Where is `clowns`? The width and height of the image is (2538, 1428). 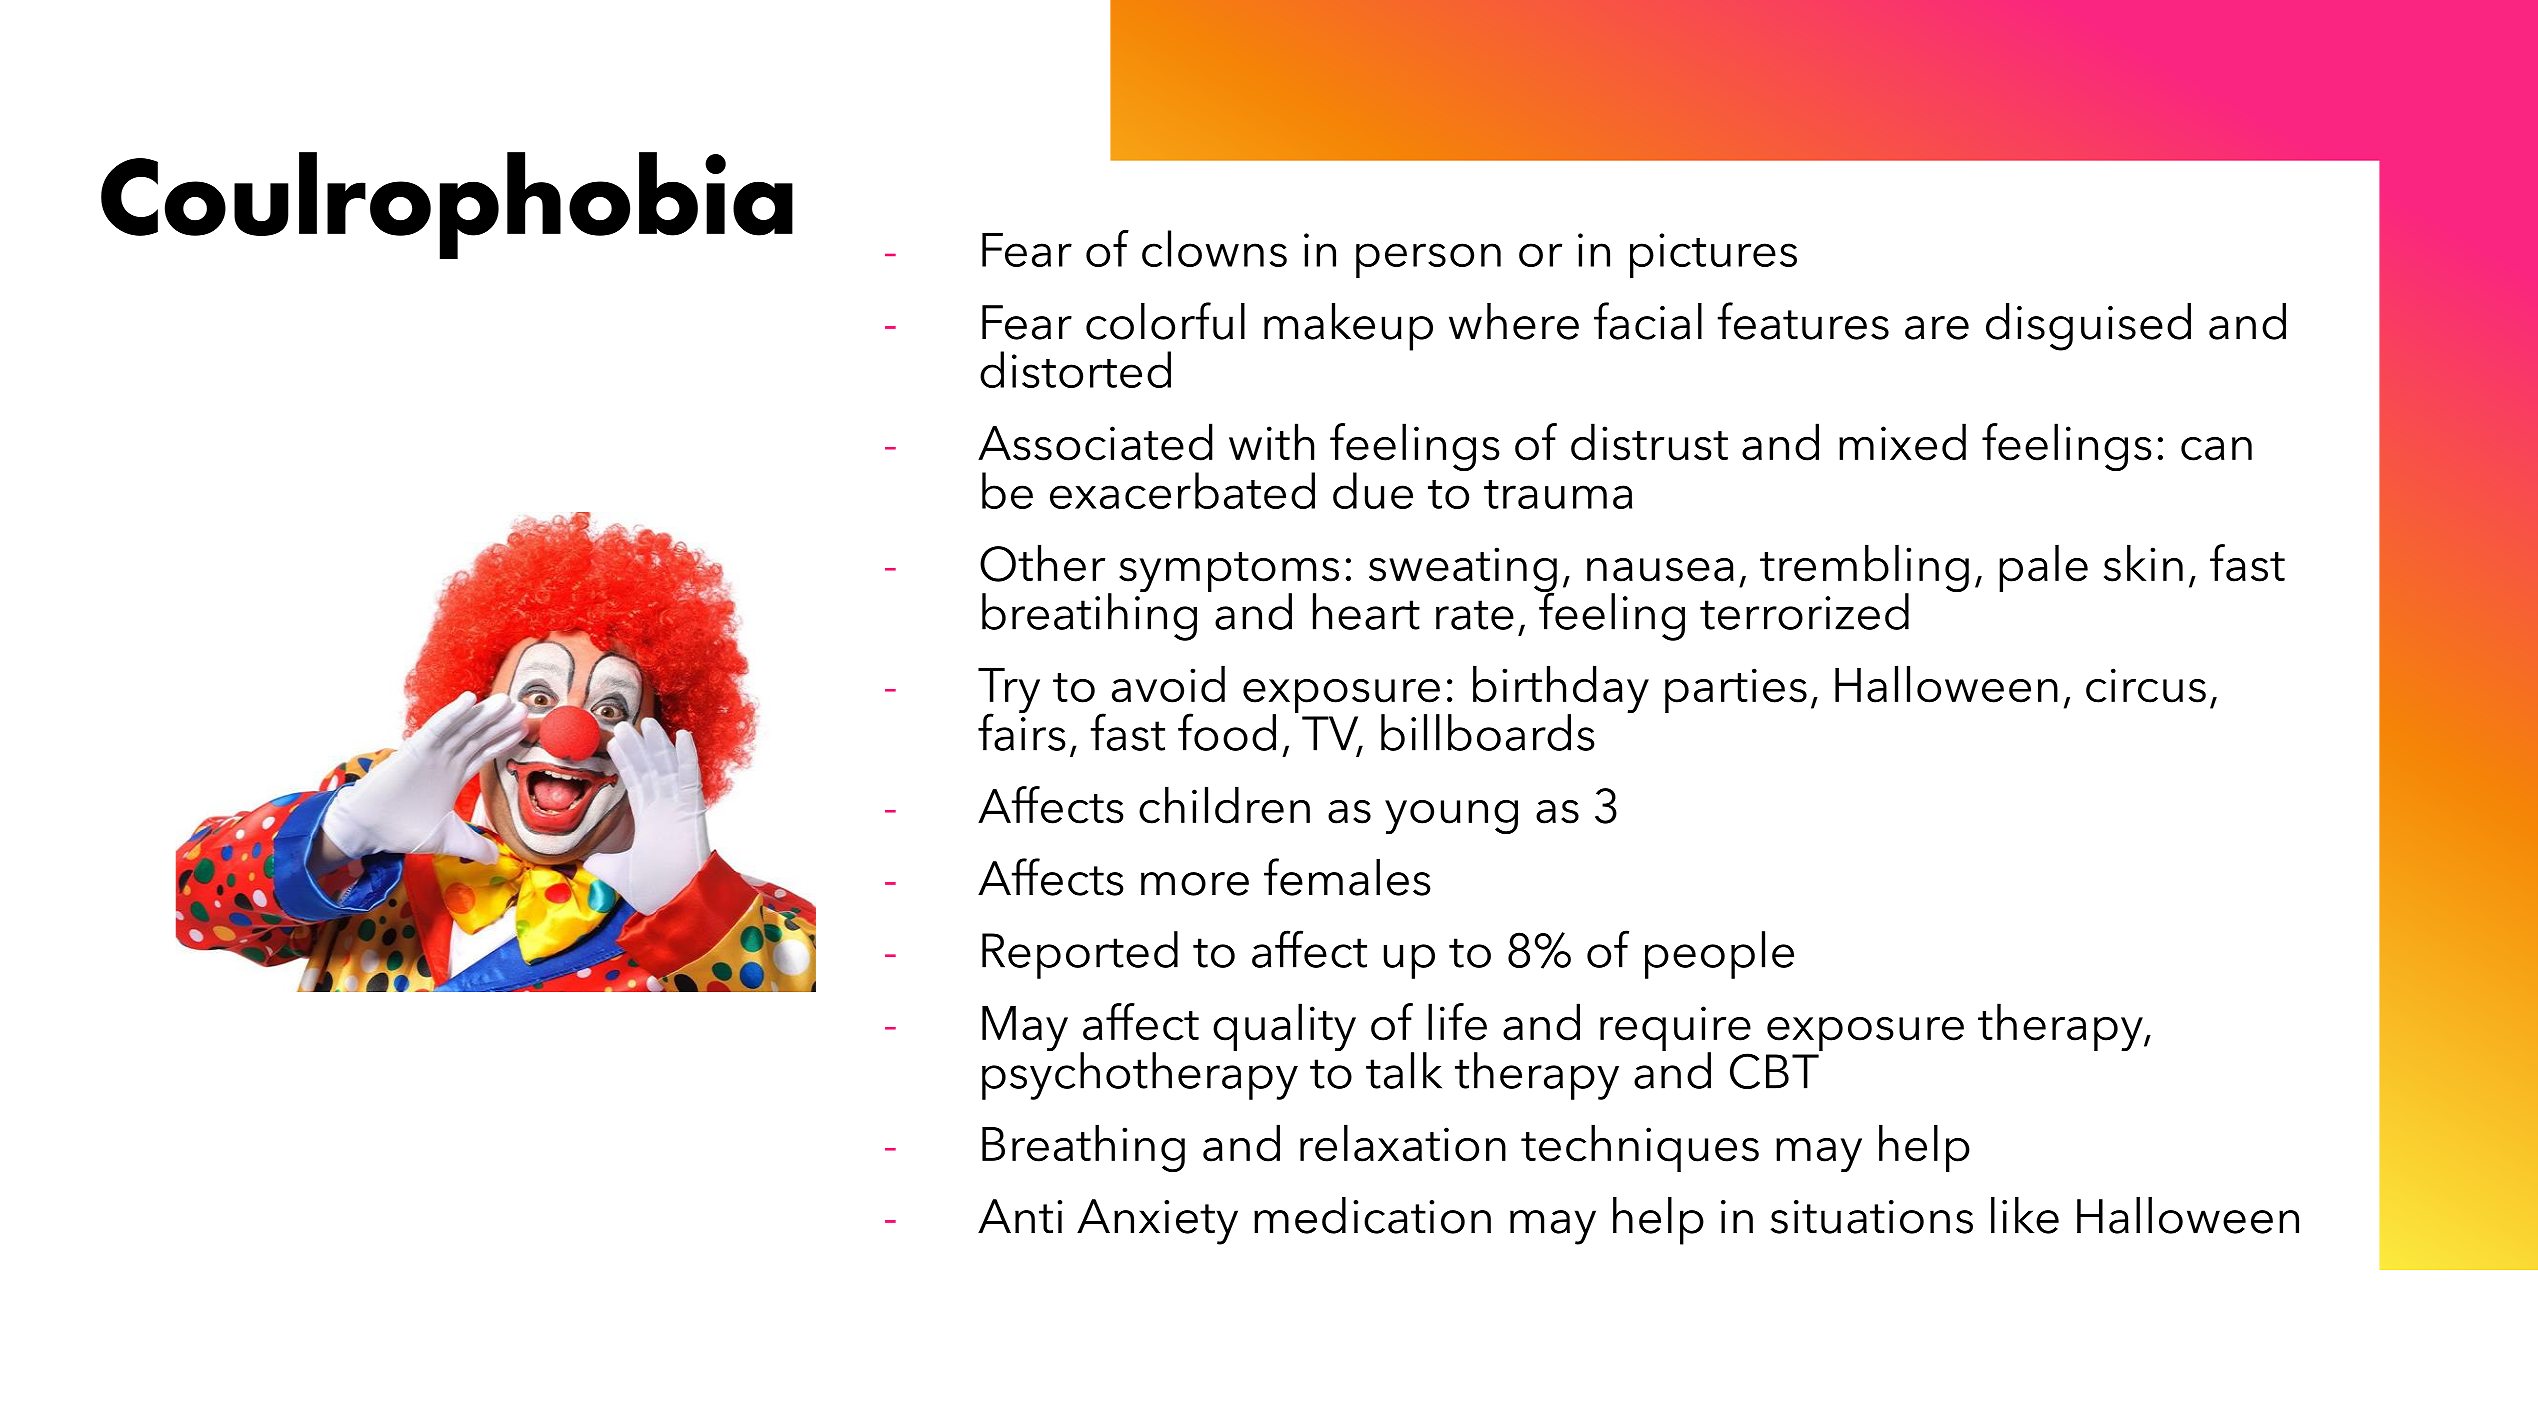
clowns is located at coordinates (1214, 248).
